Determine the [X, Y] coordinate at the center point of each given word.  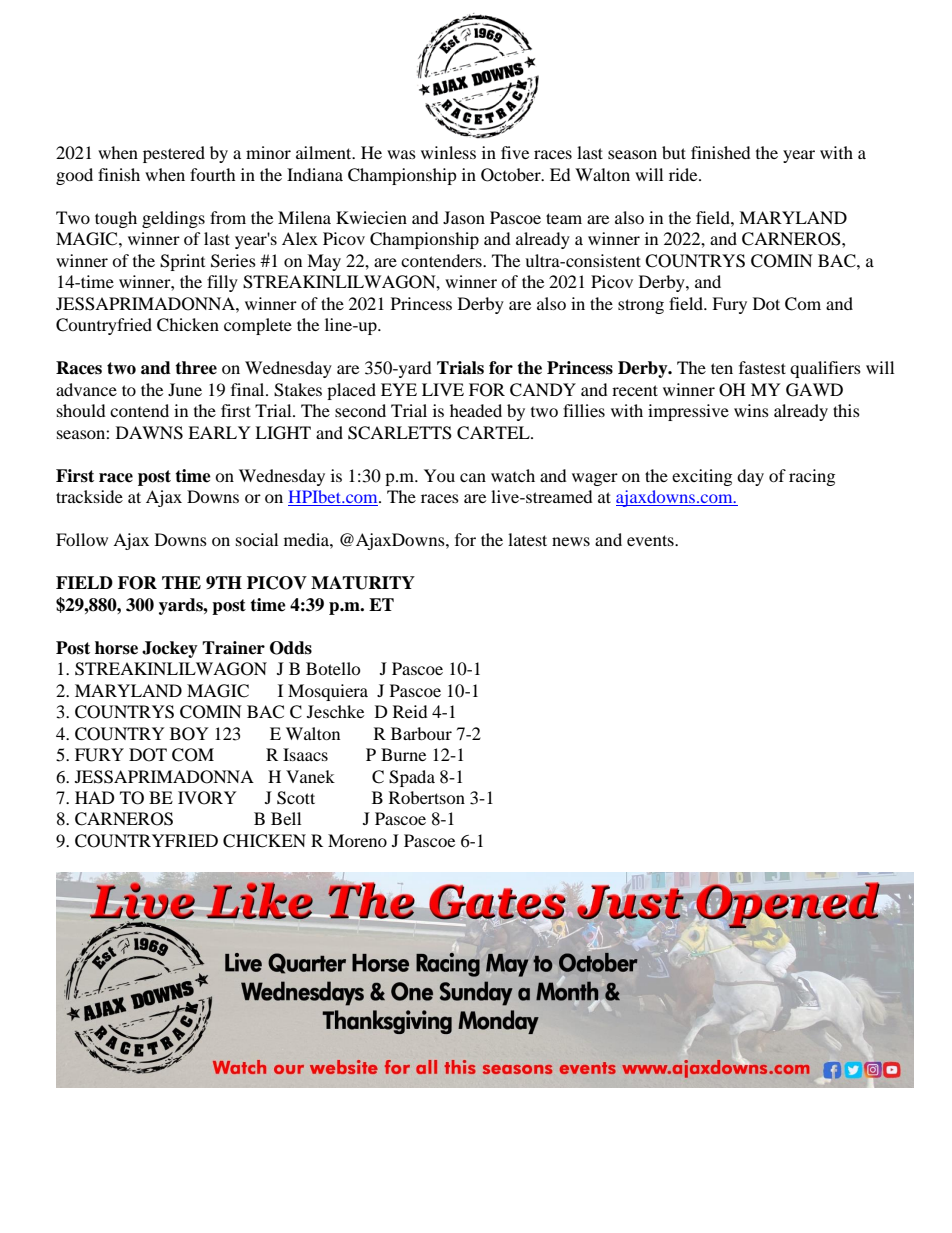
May [324, 262]
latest [527, 539]
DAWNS [149, 433]
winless [448, 152]
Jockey [170, 649]
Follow [82, 539]
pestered [174, 154]
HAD [95, 797]
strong [641, 306]
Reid [410, 711]
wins [751, 410]
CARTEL [494, 433]
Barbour [421, 733]
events [651, 540]
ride [684, 174]
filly [222, 283]
